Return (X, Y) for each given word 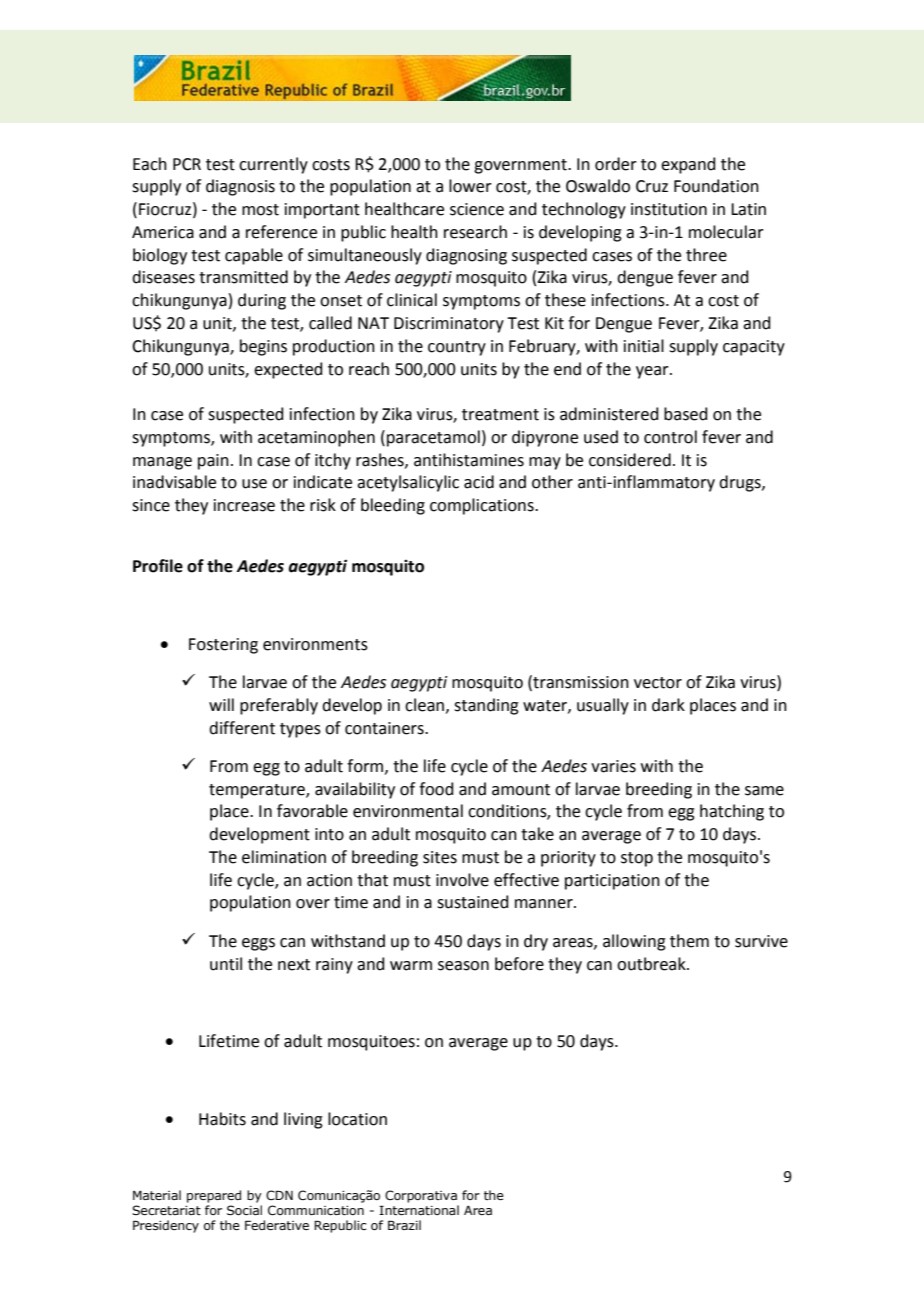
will (221, 704)
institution (669, 209)
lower (470, 186)
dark (668, 705)
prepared (214, 1196)
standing (486, 706)
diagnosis (240, 187)
